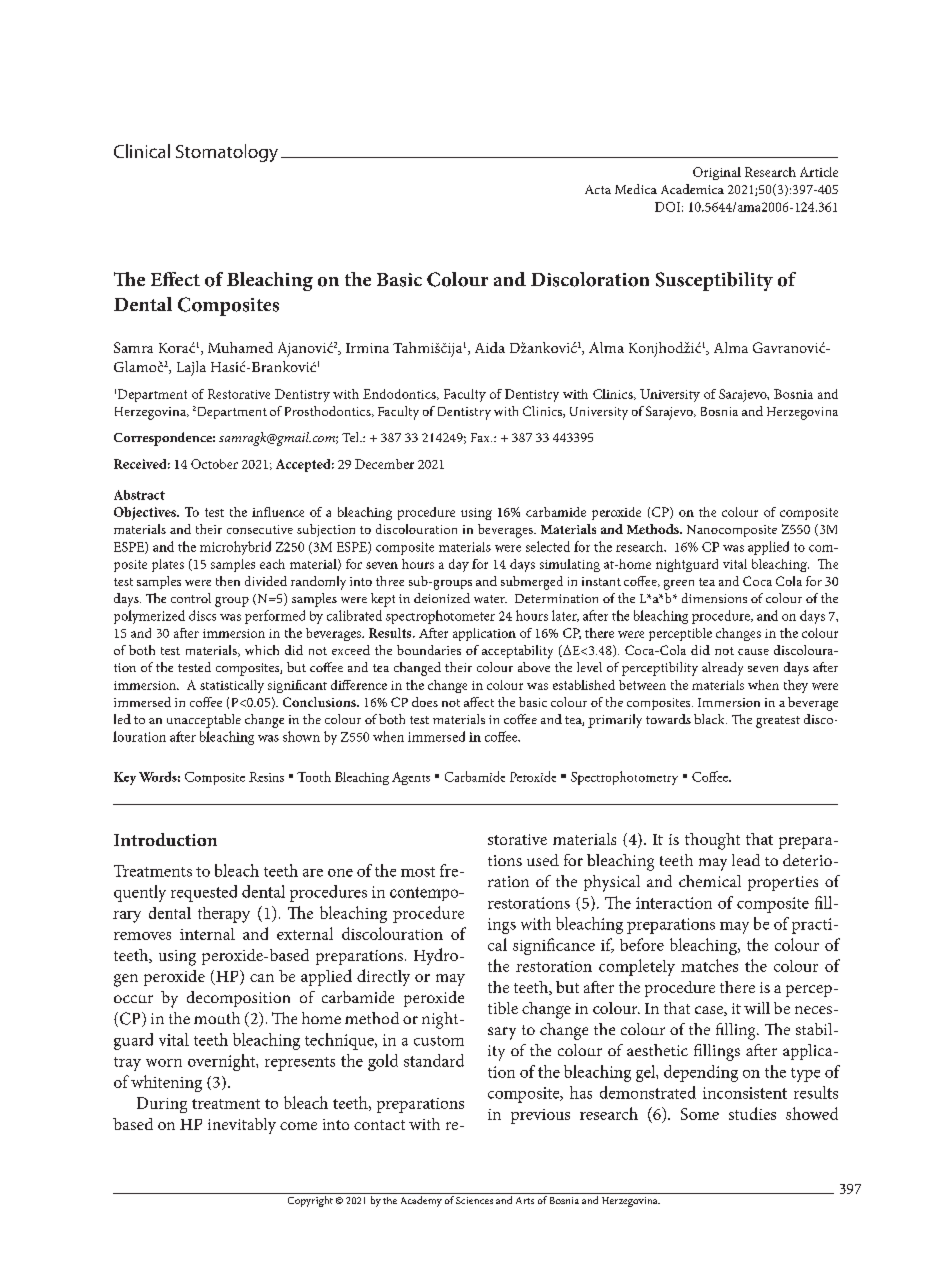  What do you see at coordinates (142, 151) in the screenshot?
I see `Clinical` at bounding box center [142, 151].
